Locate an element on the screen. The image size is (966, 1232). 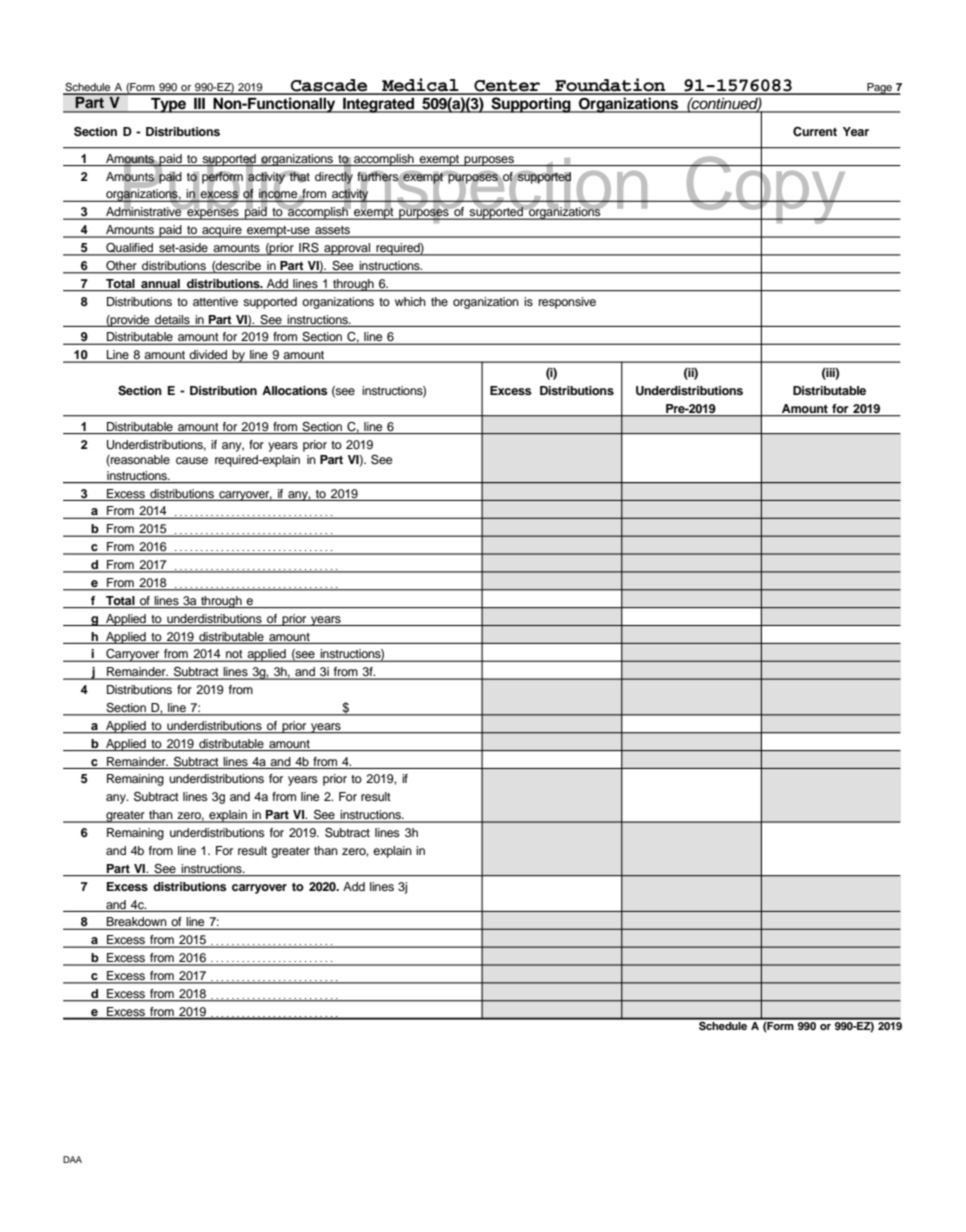
Allocations is located at coordinates (295, 390).
